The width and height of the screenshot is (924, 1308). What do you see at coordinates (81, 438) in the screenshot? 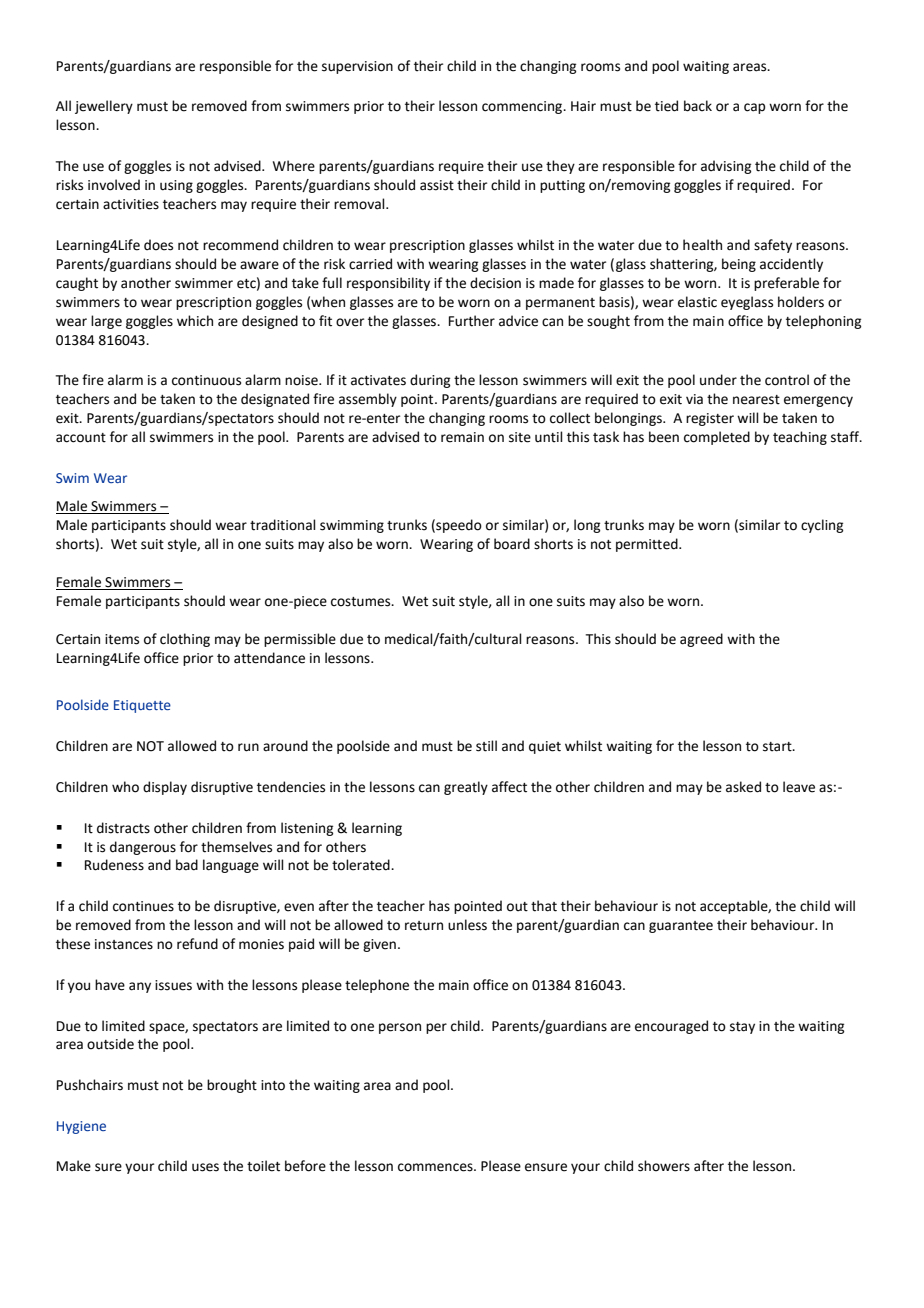
I see `account` at bounding box center [81, 438].
